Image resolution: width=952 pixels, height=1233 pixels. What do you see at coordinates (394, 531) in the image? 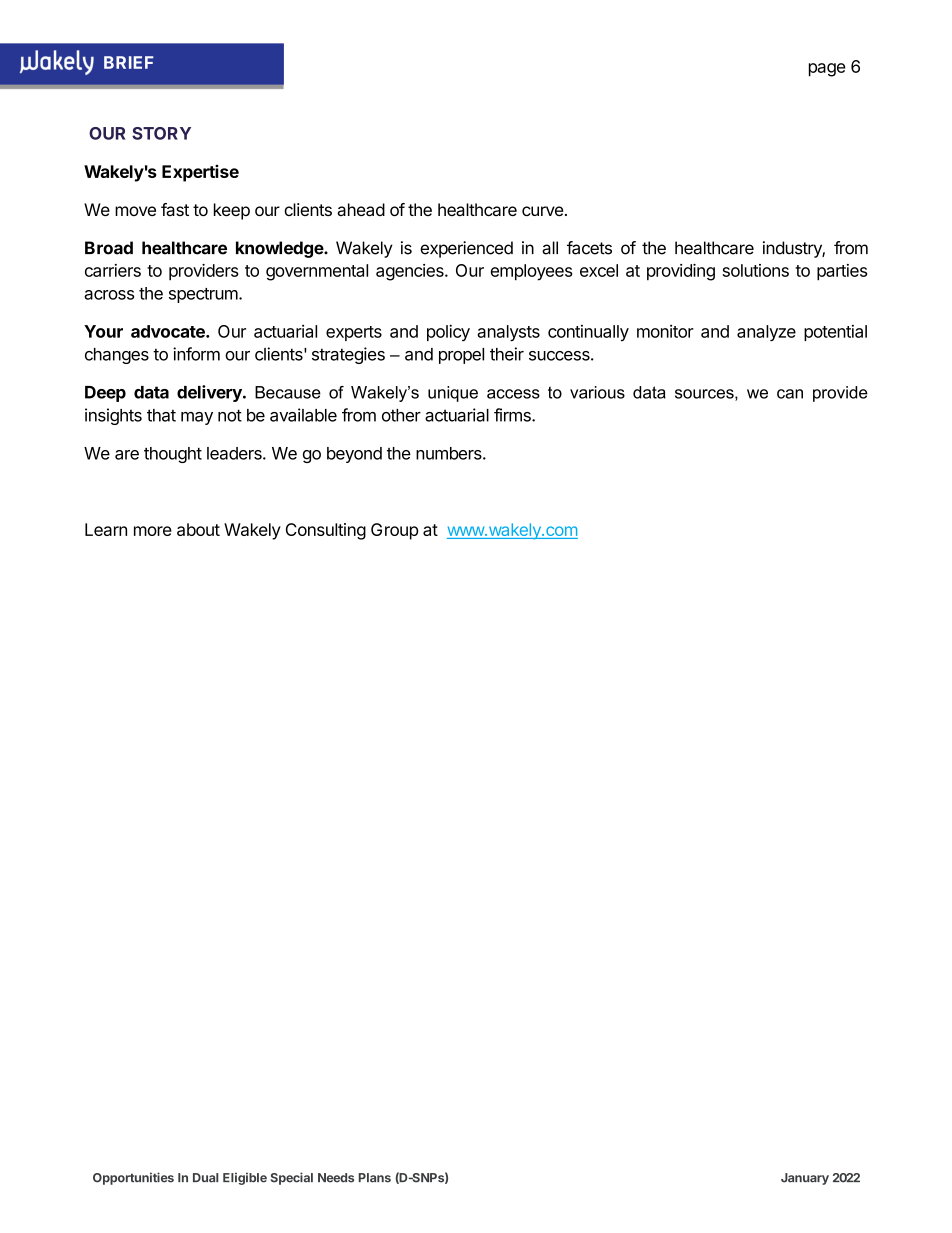
I see `Group` at bounding box center [394, 531].
